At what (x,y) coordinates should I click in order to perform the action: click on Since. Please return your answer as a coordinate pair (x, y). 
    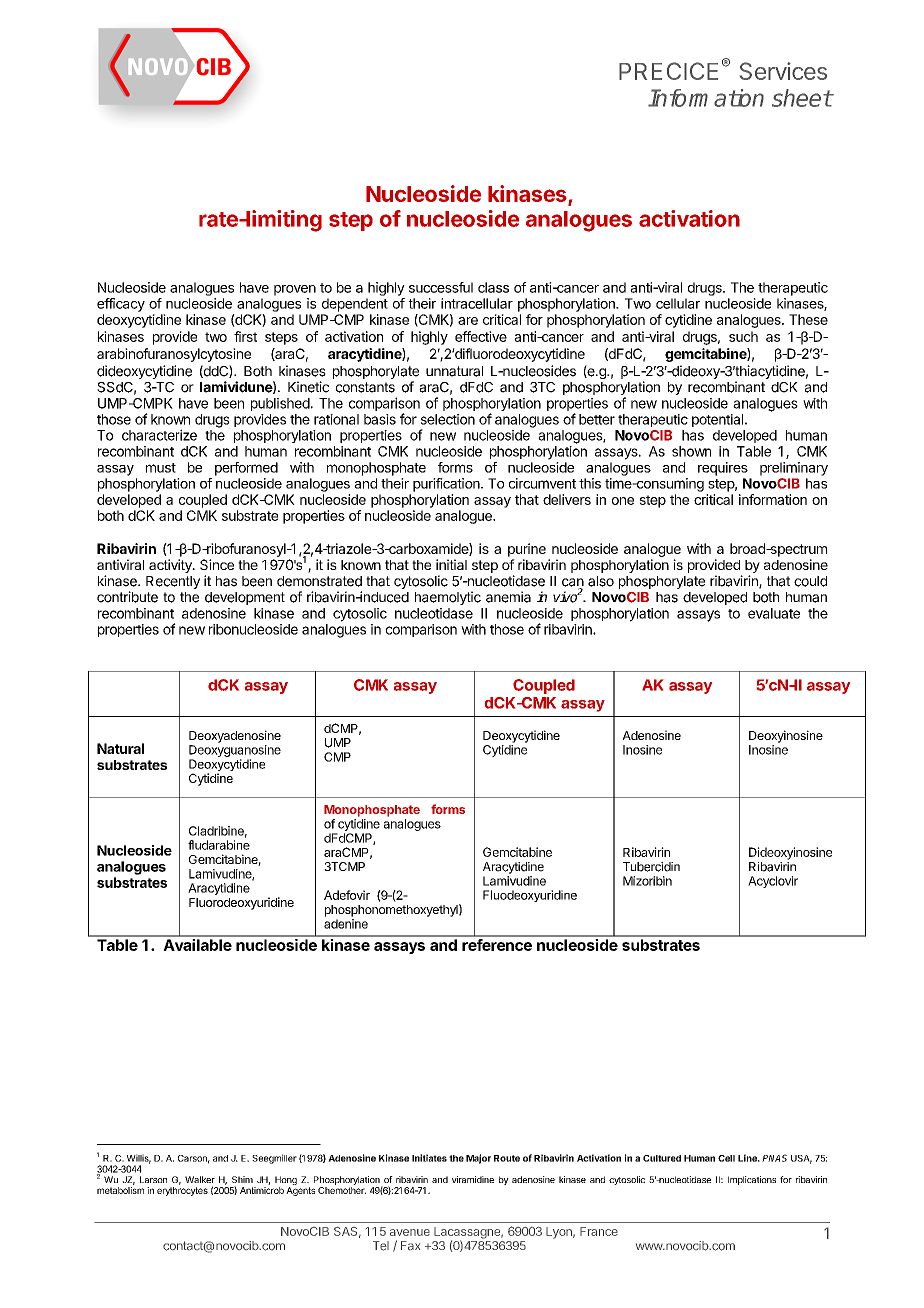
    Looking at the image, I should click on (217, 564).
